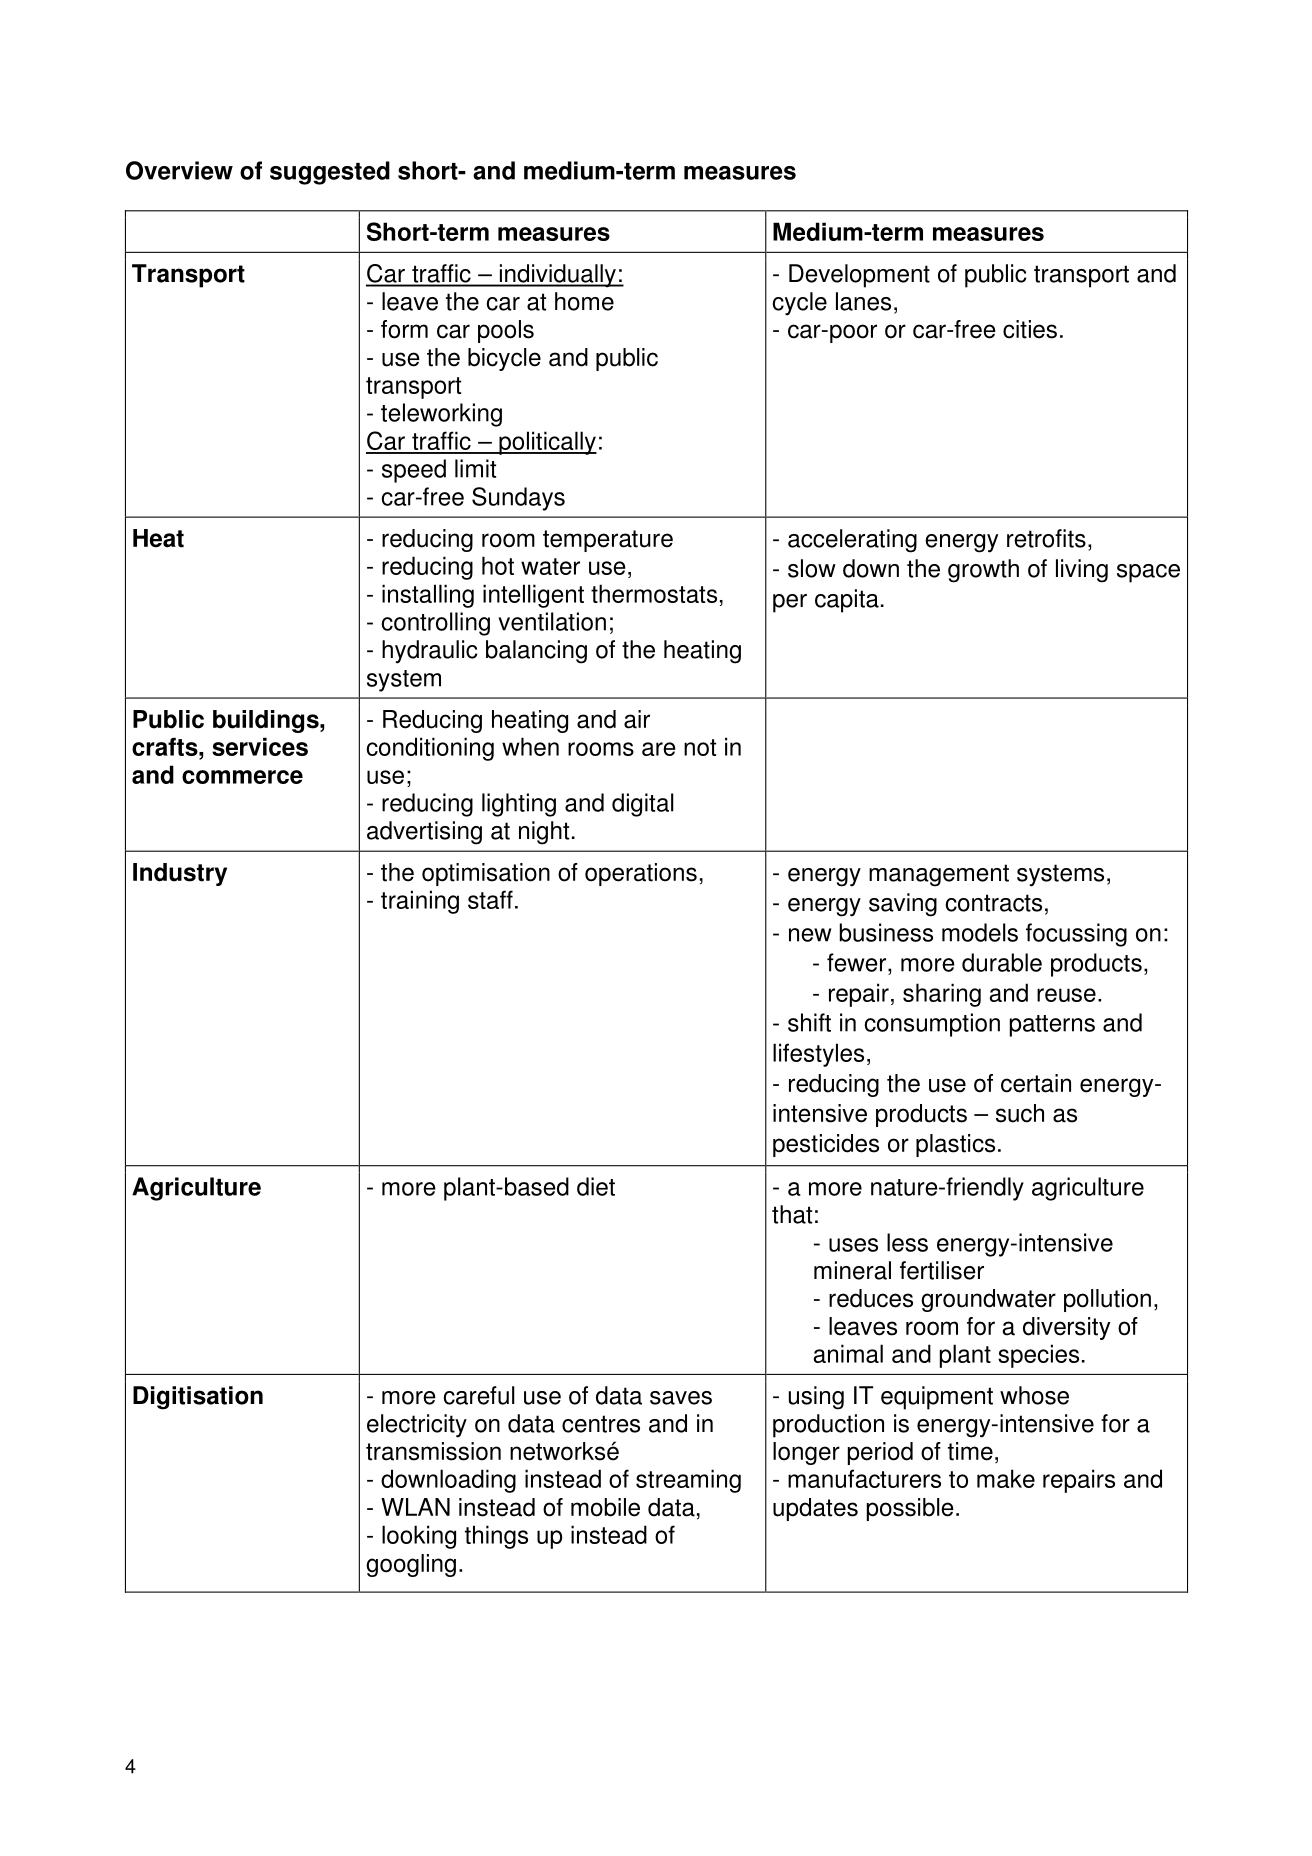 This document has height=1856, width=1312. Describe the element at coordinates (1030, 329) in the document. I see `cities` at that location.
